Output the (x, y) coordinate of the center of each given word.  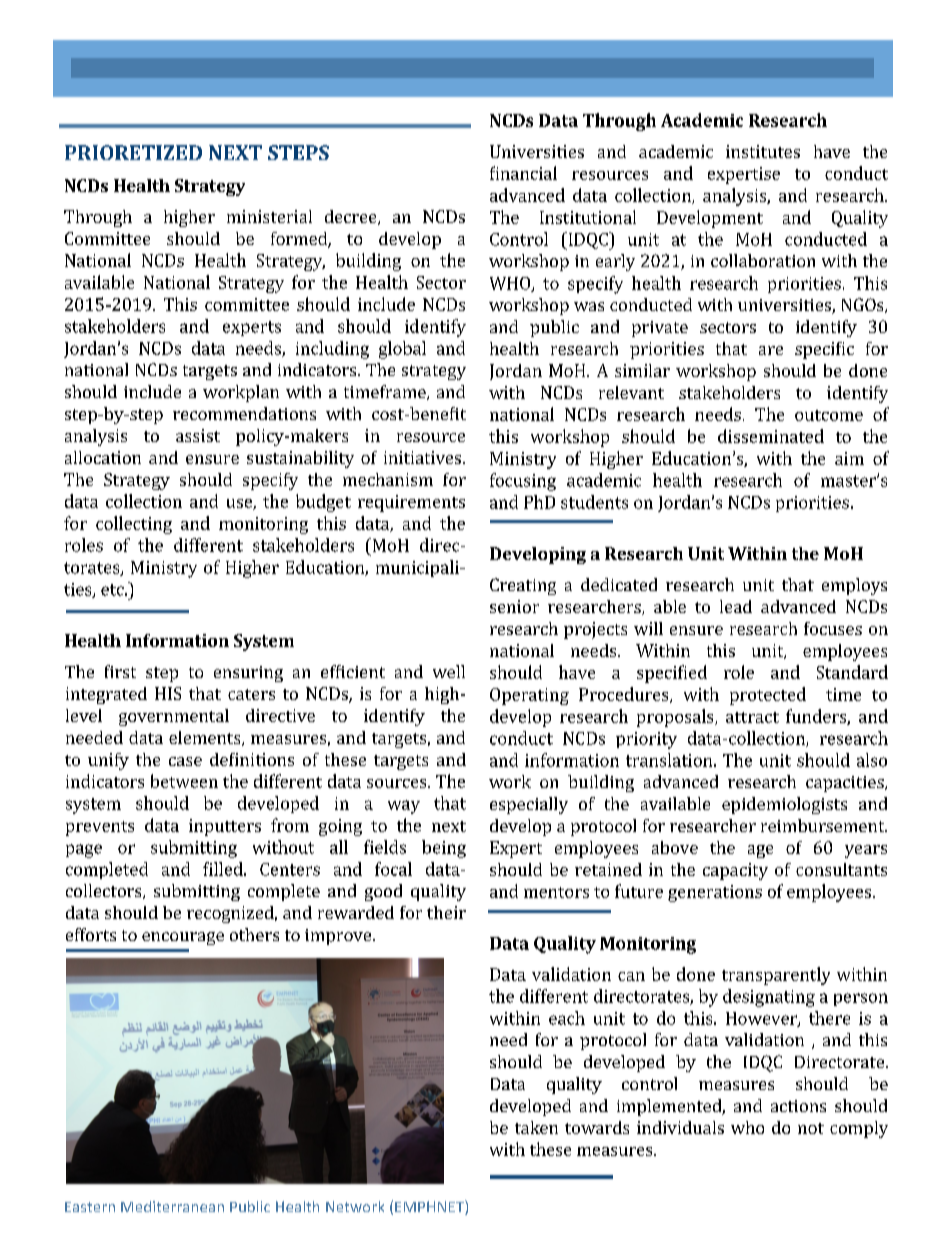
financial (523, 173)
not (811, 1128)
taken (536, 1127)
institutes (763, 151)
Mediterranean (172, 1206)
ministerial (269, 216)
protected (768, 696)
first (120, 671)
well (449, 671)
